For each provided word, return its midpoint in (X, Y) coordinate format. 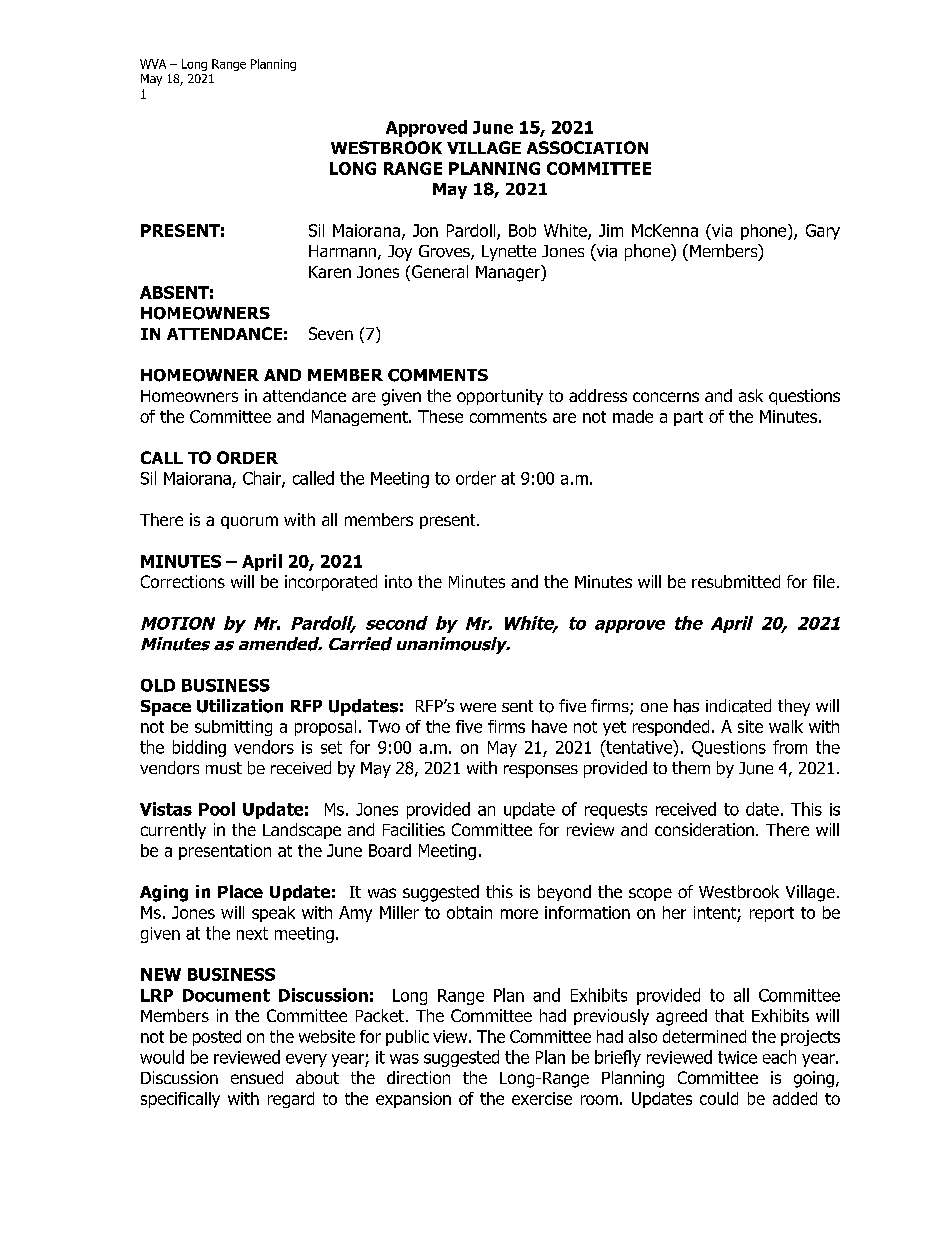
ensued (257, 1077)
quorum (249, 522)
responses (541, 771)
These (440, 416)
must (224, 768)
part (688, 418)
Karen (330, 272)
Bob (522, 230)
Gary (823, 232)
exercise (542, 1098)
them (691, 767)
